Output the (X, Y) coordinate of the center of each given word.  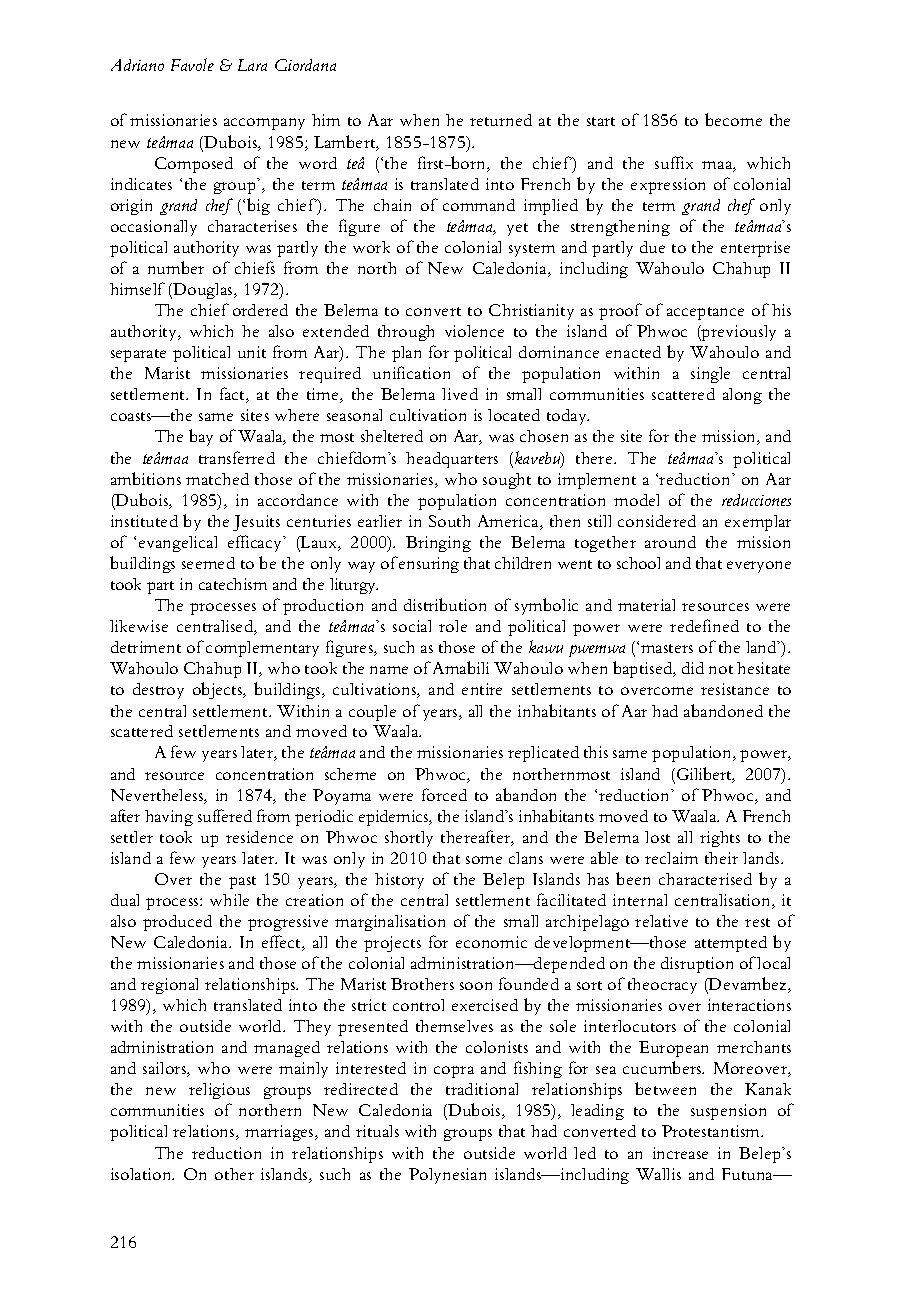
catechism (233, 584)
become (733, 119)
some (484, 860)
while (229, 900)
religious (219, 1091)
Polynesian (447, 1176)
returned (501, 120)
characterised (705, 879)
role (453, 626)
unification (411, 372)
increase (680, 1153)
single (710, 375)
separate (138, 355)
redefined (704, 625)
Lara (252, 65)
